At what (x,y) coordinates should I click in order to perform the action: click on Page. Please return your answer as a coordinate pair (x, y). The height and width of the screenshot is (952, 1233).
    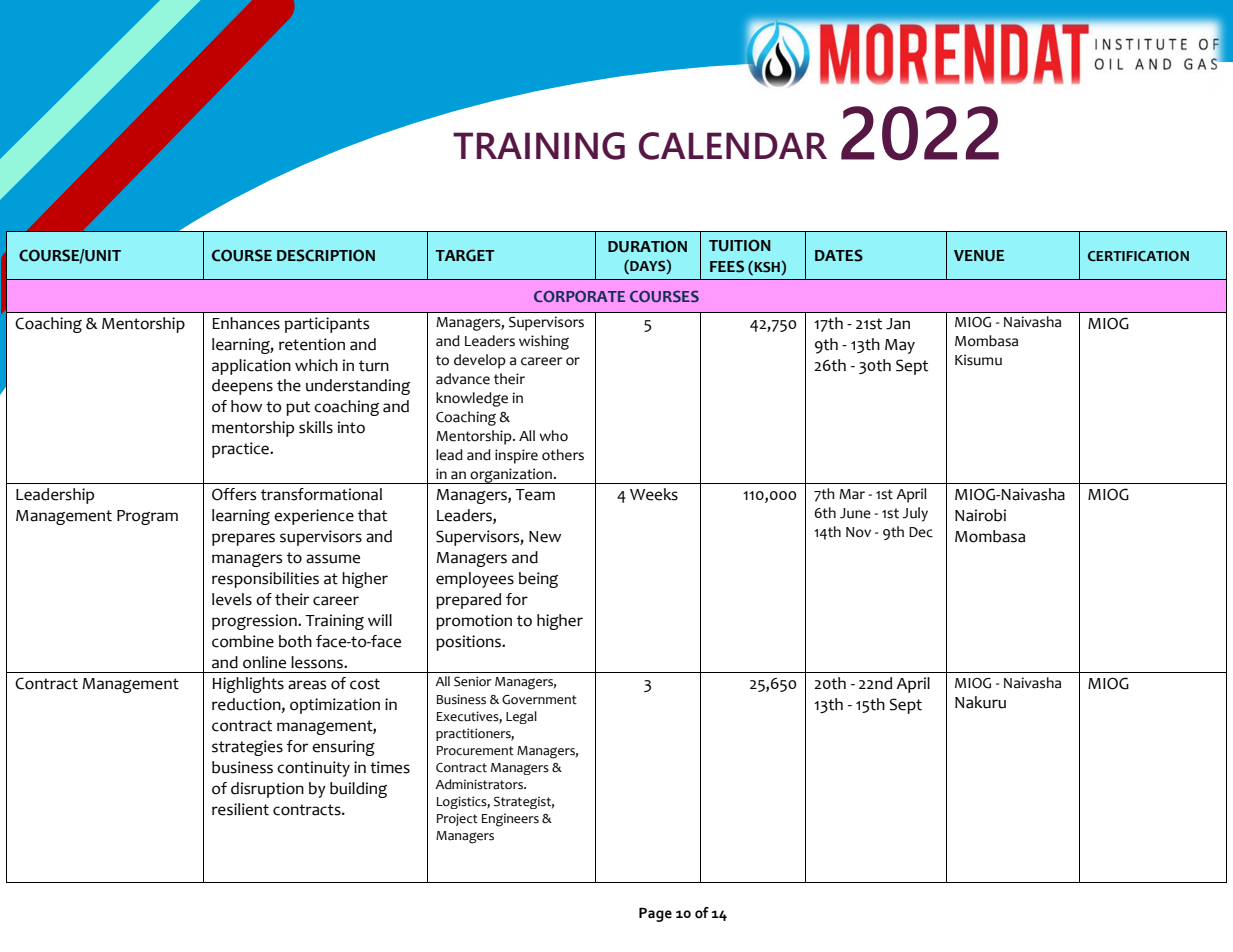
    Looking at the image, I should click on (655, 914).
